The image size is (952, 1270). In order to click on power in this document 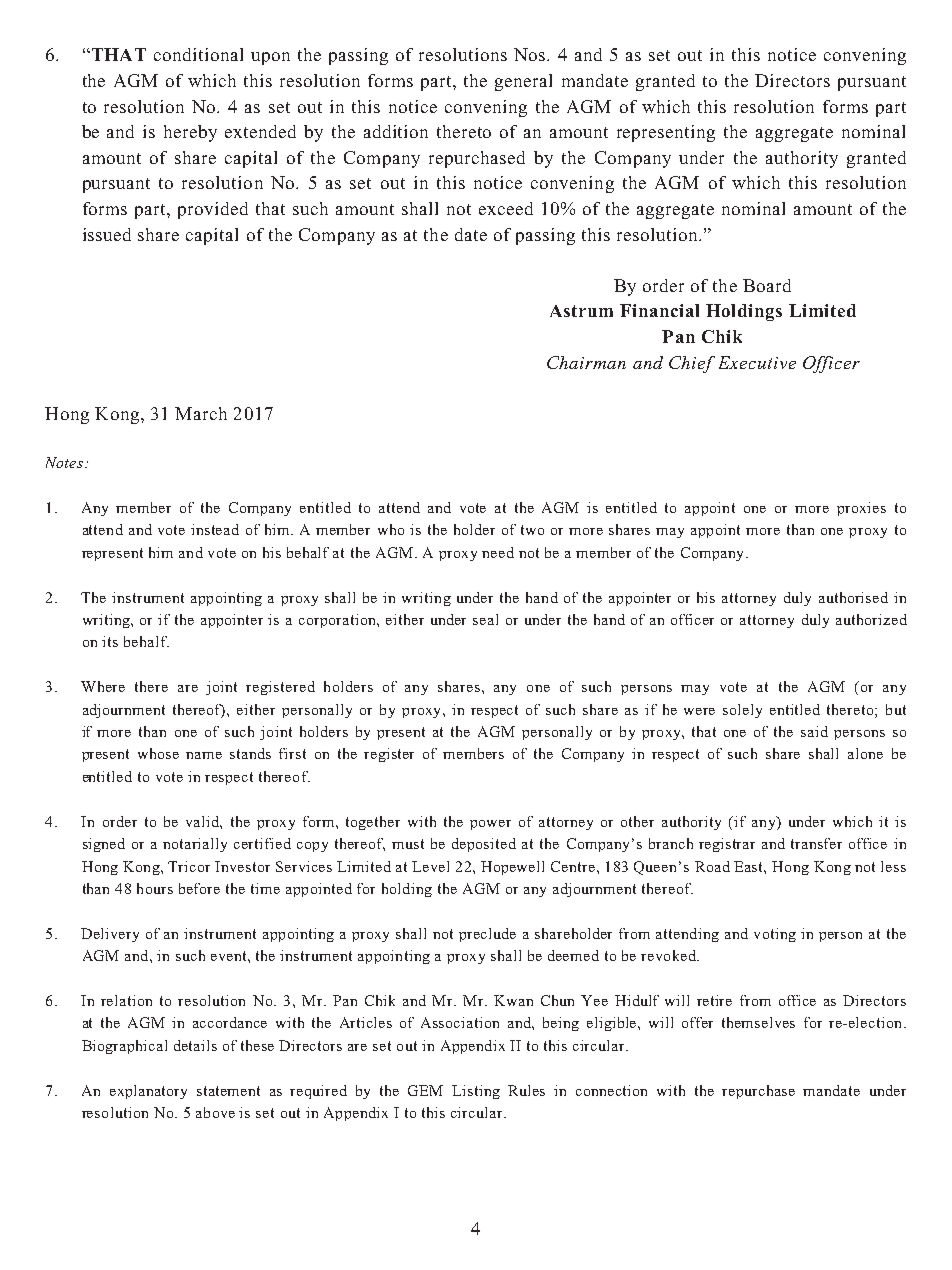, I will do `click(490, 825)`.
